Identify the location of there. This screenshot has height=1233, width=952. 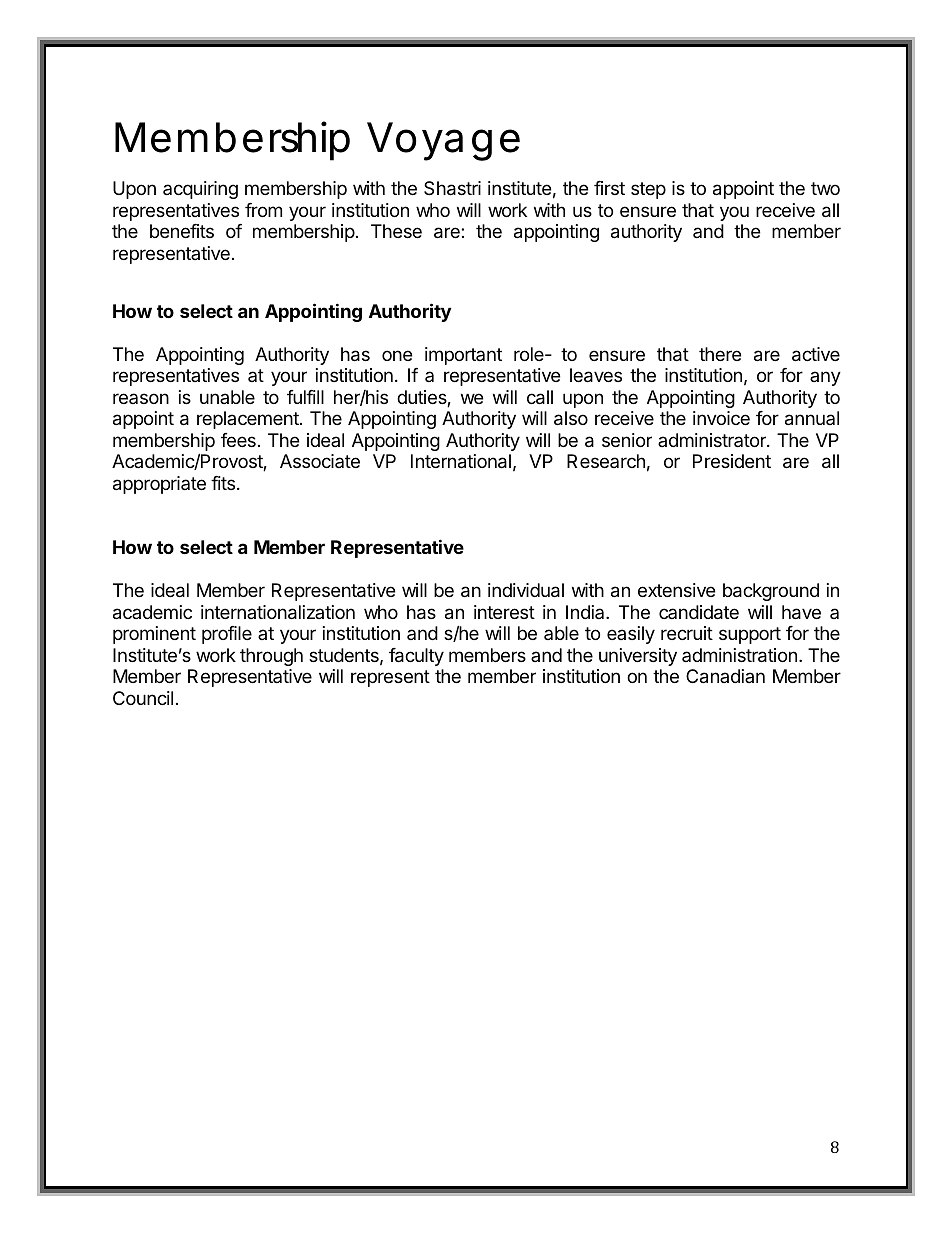
(720, 354).
